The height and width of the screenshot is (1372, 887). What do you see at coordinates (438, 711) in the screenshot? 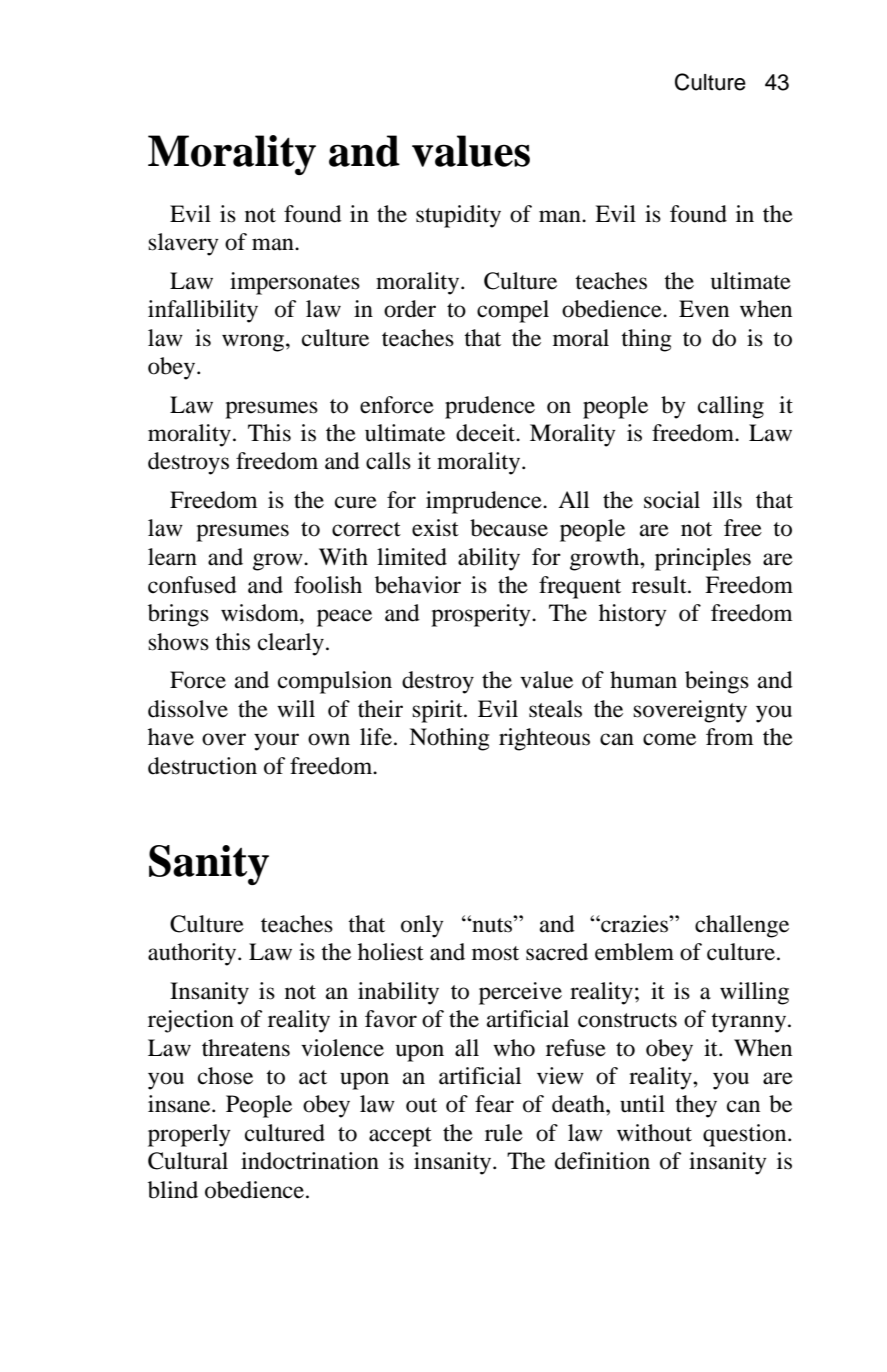
I see `spirit` at bounding box center [438, 711].
